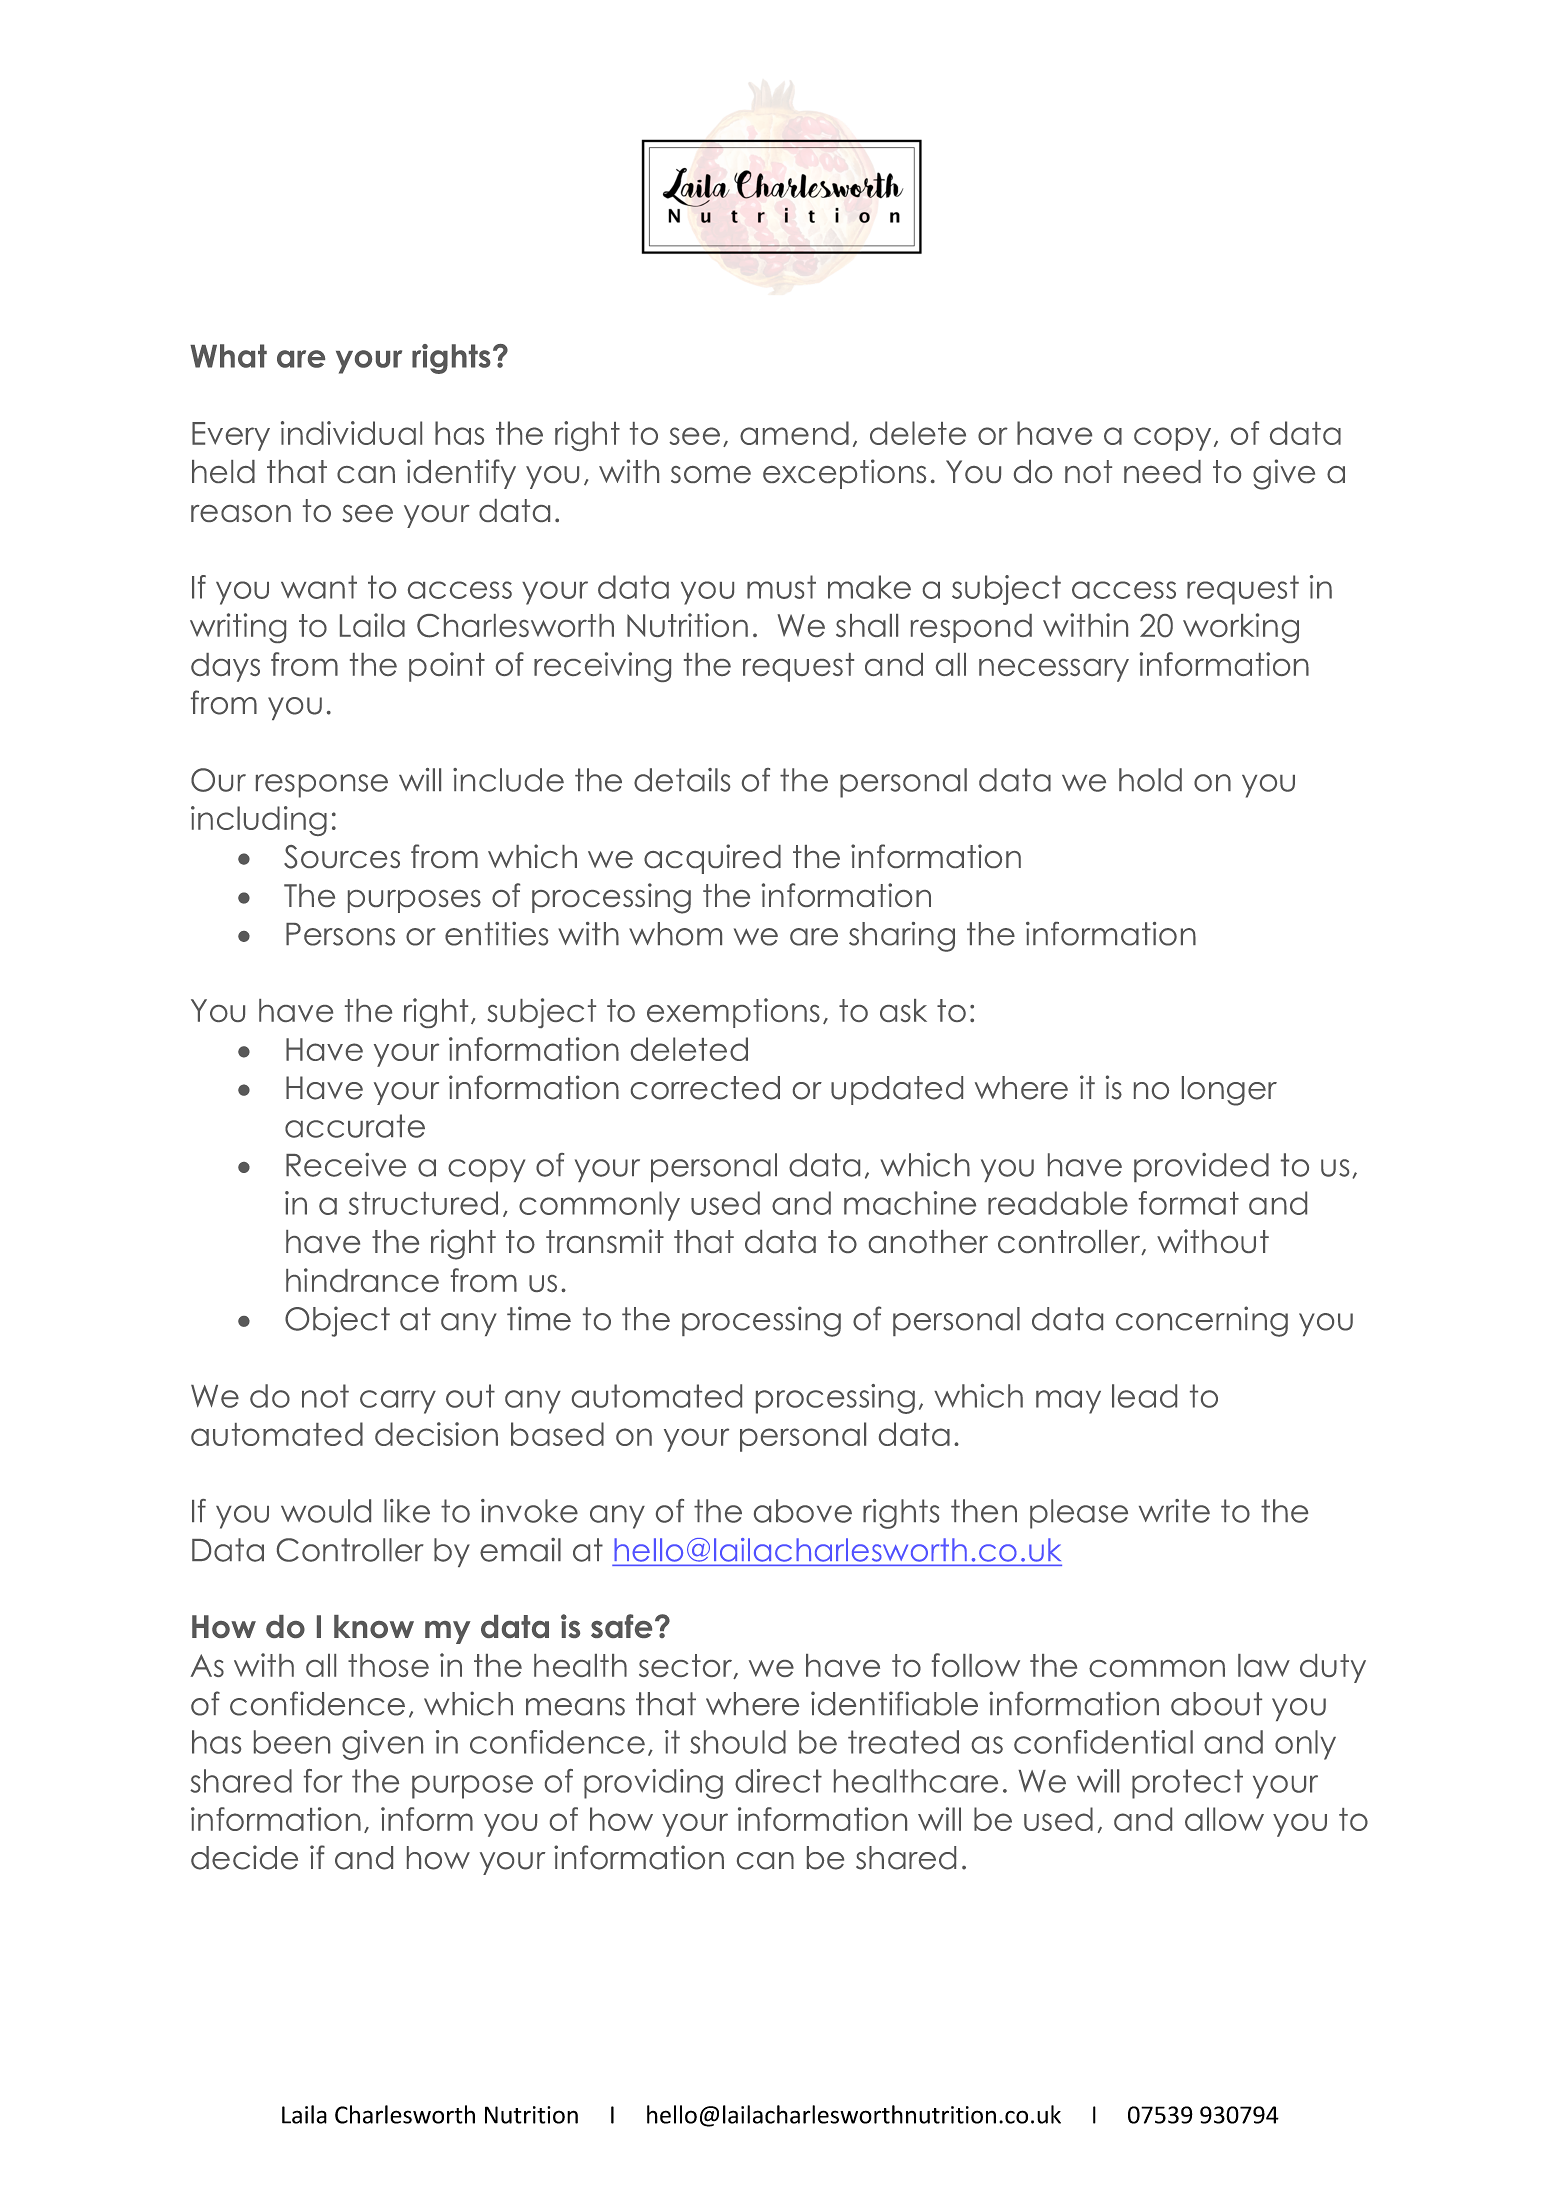  What do you see at coordinates (1162, 471) in the screenshot?
I see `need` at bounding box center [1162, 471].
